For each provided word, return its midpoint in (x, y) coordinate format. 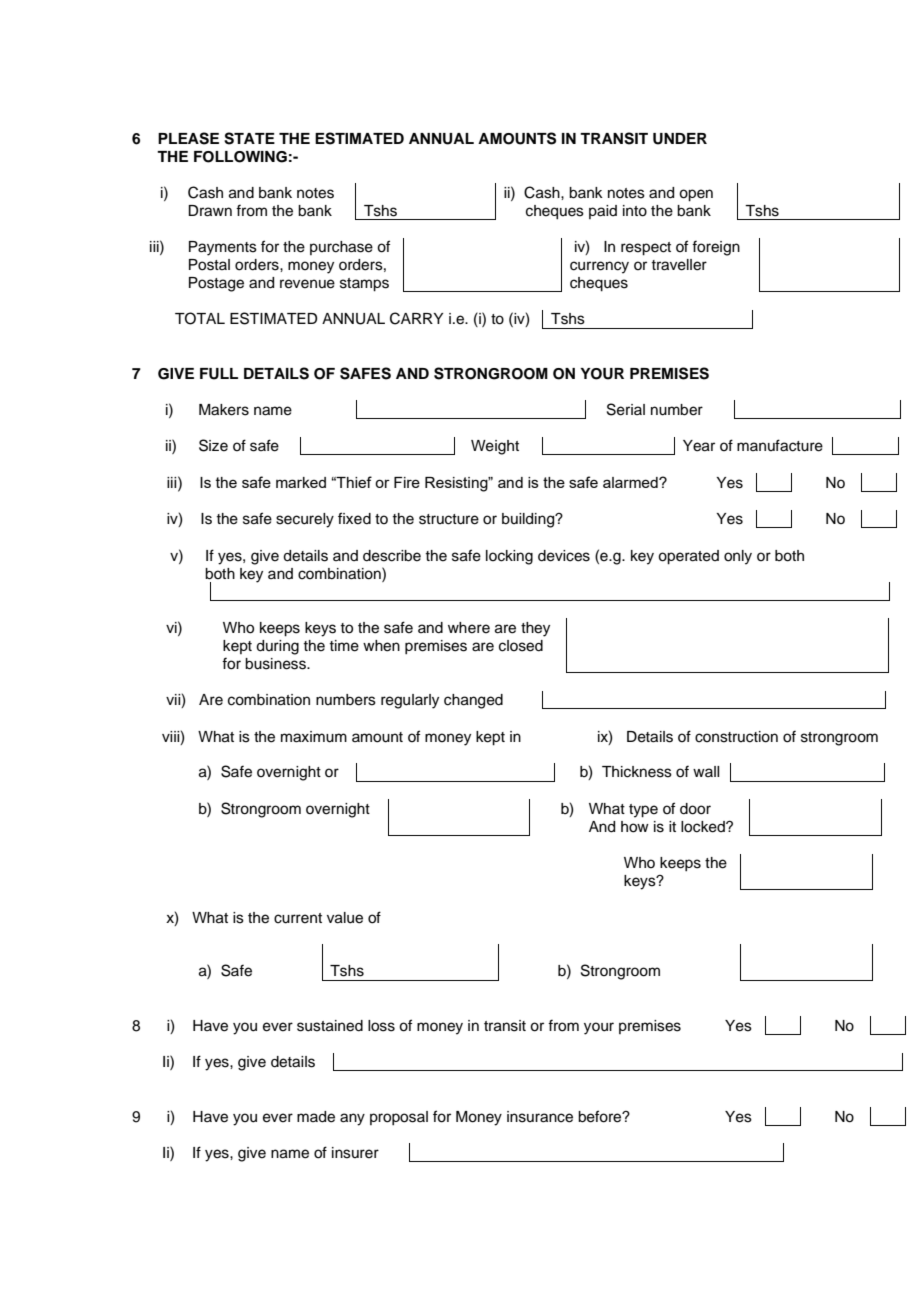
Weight (495, 447)
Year (699, 446)
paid (603, 212)
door (695, 809)
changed (473, 701)
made (316, 1117)
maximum (314, 737)
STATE (249, 138)
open (696, 195)
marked (301, 482)
